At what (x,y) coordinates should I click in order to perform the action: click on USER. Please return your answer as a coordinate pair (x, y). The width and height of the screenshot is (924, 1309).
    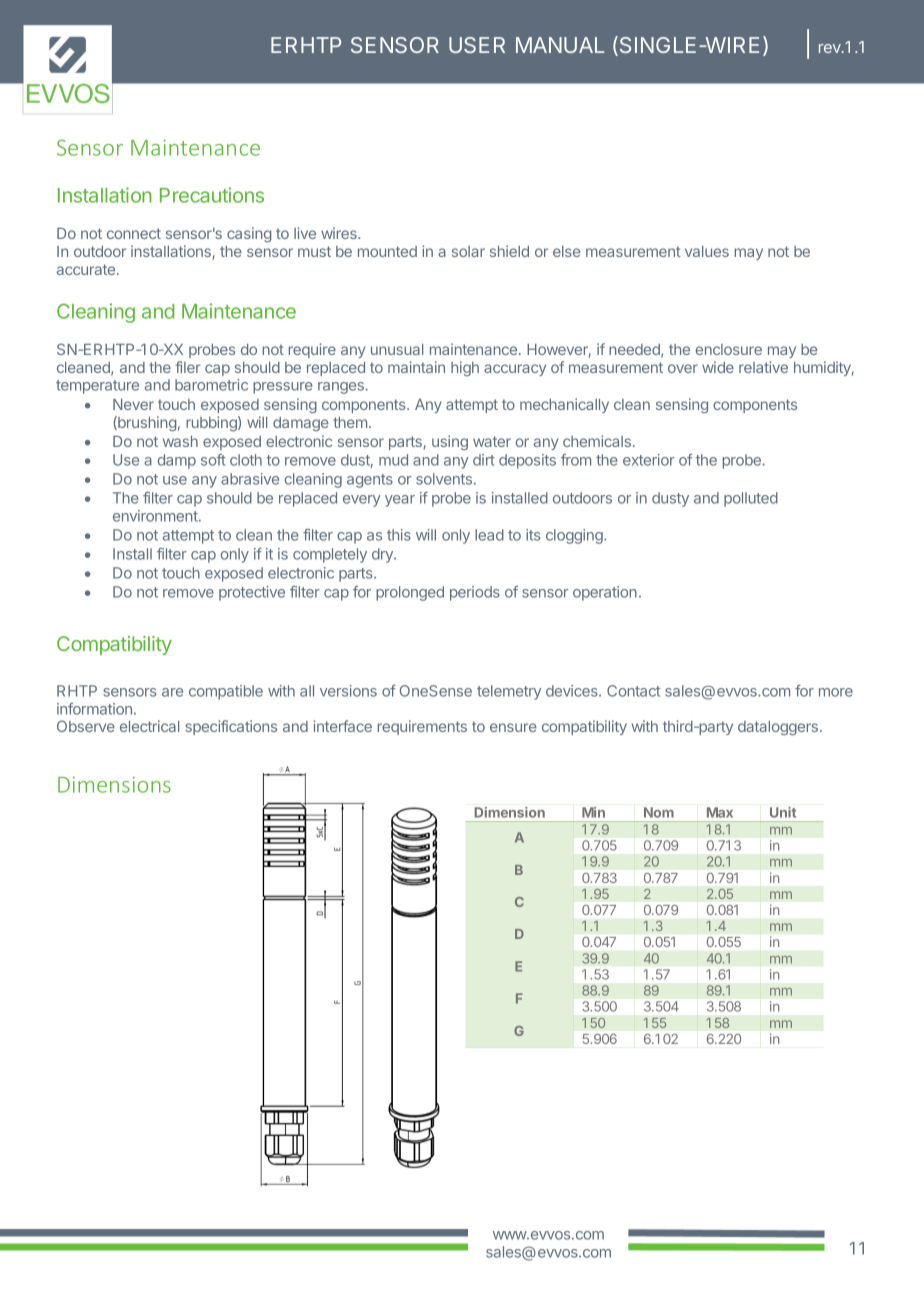
    Looking at the image, I should click on (477, 45).
